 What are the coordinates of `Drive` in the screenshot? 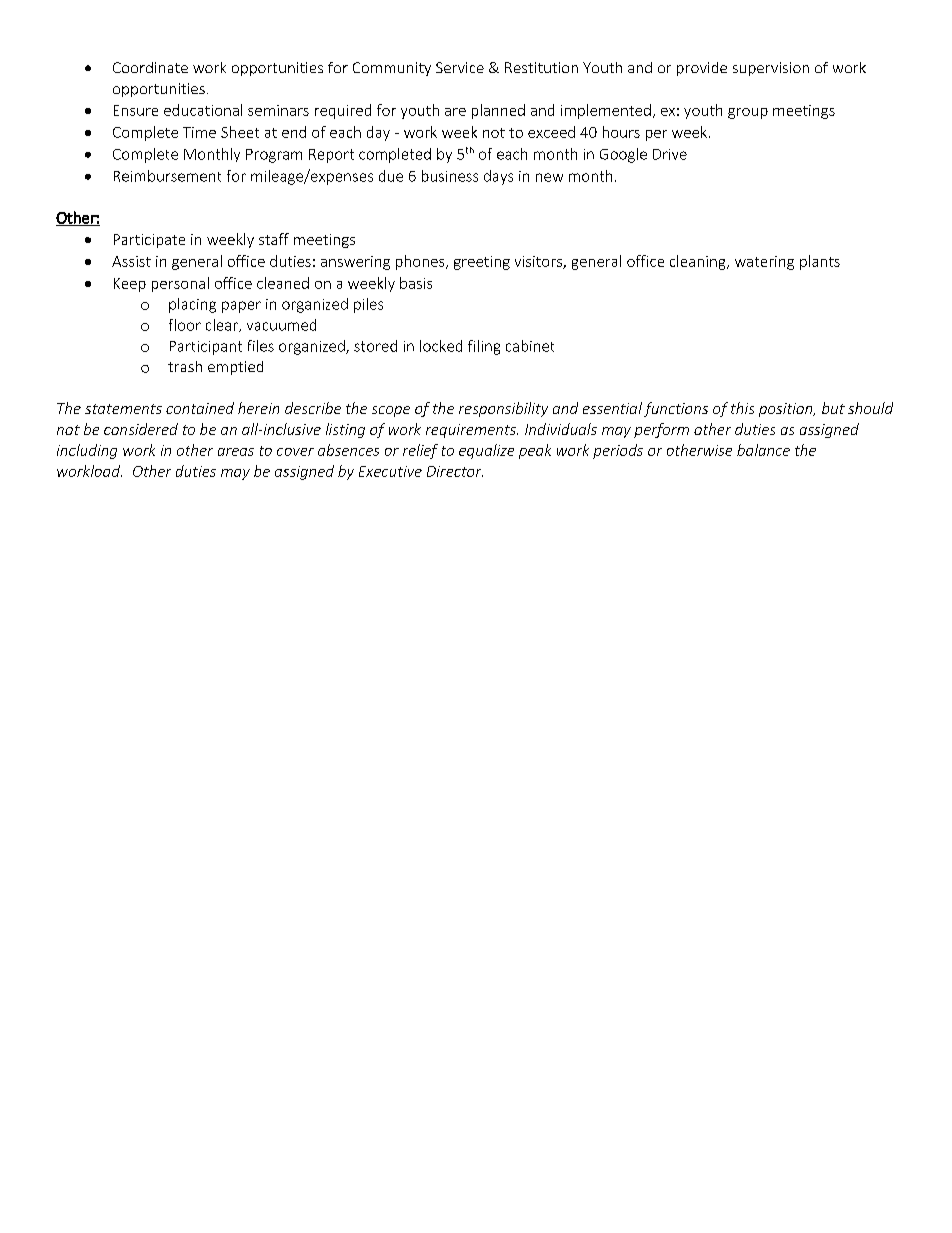 It's located at (670, 154).
